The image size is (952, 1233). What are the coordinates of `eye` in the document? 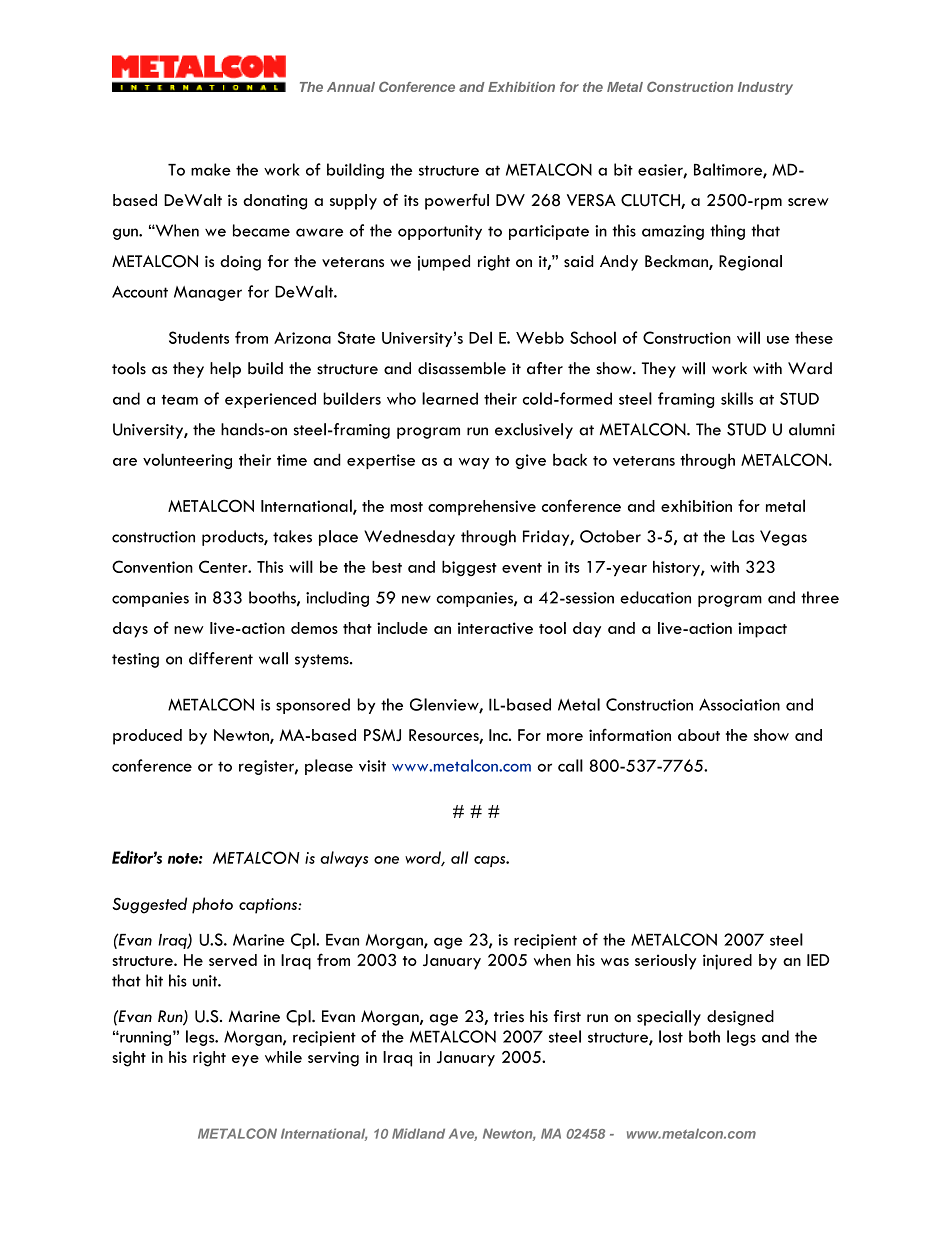 It's located at (245, 1061).
